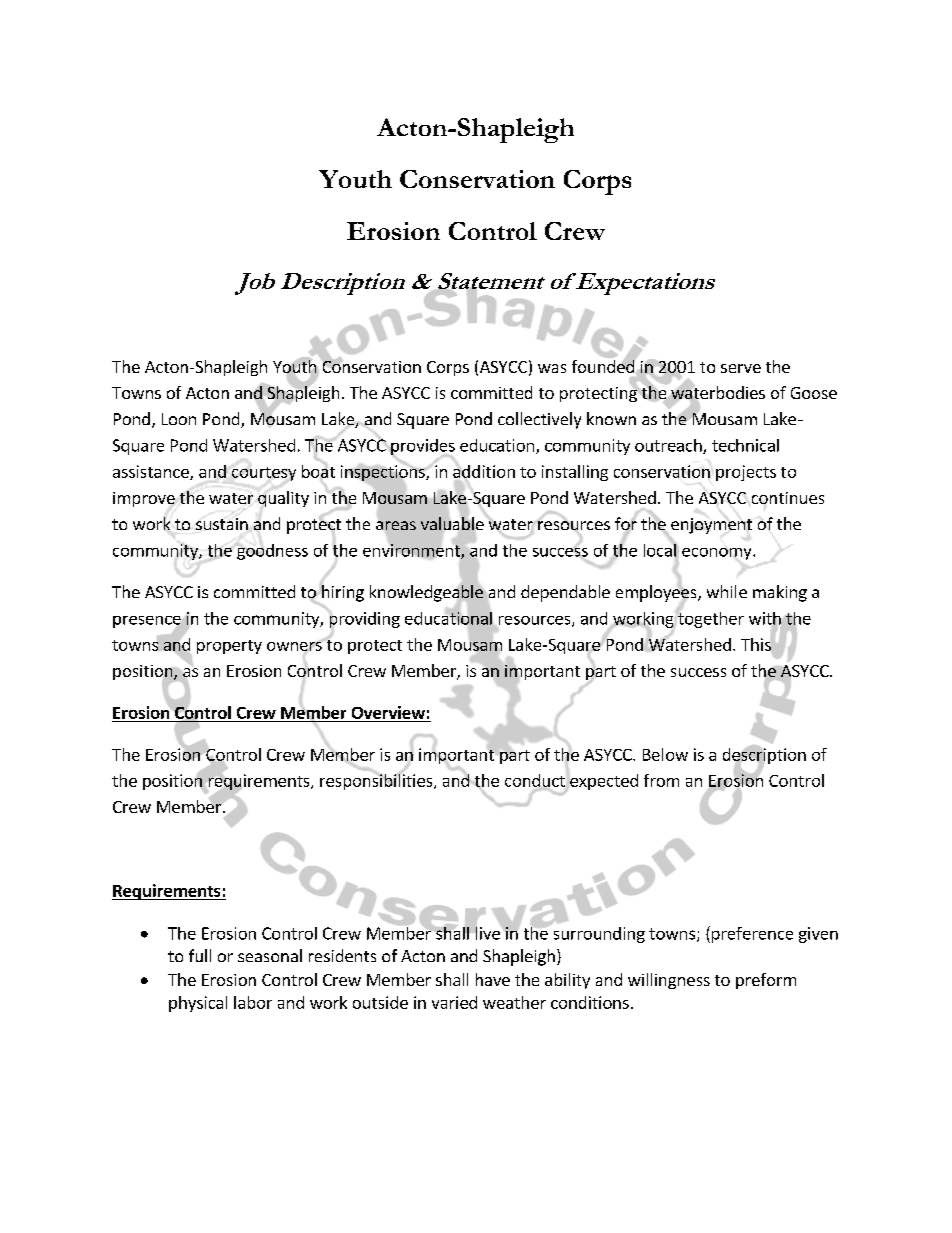 The image size is (952, 1233). What do you see at coordinates (253, 1002) in the document?
I see `labor` at bounding box center [253, 1002].
